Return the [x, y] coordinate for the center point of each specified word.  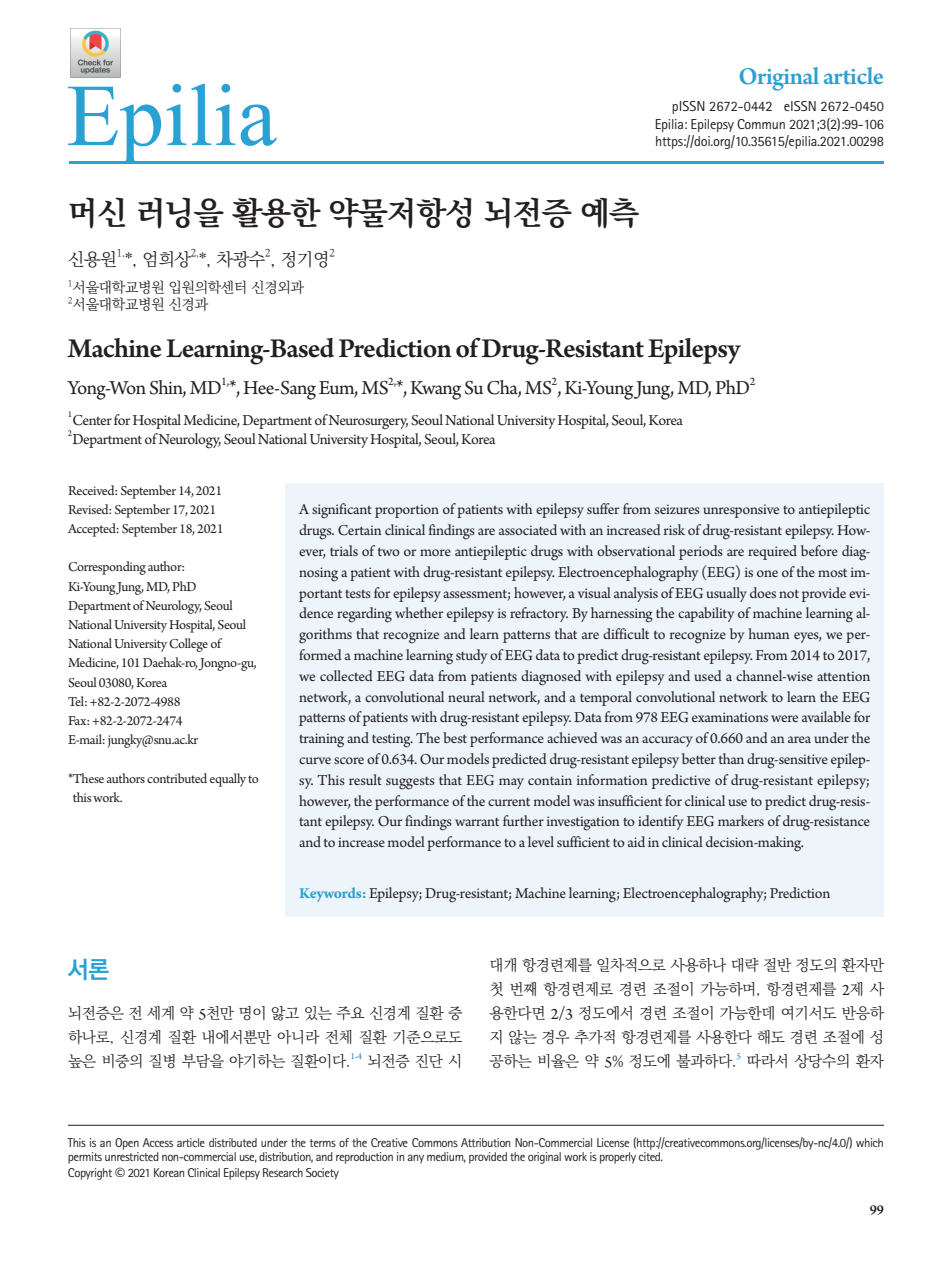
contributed [177, 778]
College [188, 645]
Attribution [485, 1142]
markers [741, 820]
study [471, 656]
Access [158, 1142]
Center [92, 420]
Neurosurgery [368, 422]
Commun [761, 124]
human [769, 633]
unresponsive [741, 511]
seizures [677, 509]
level [541, 841]
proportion [407, 511]
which [869, 1142]
